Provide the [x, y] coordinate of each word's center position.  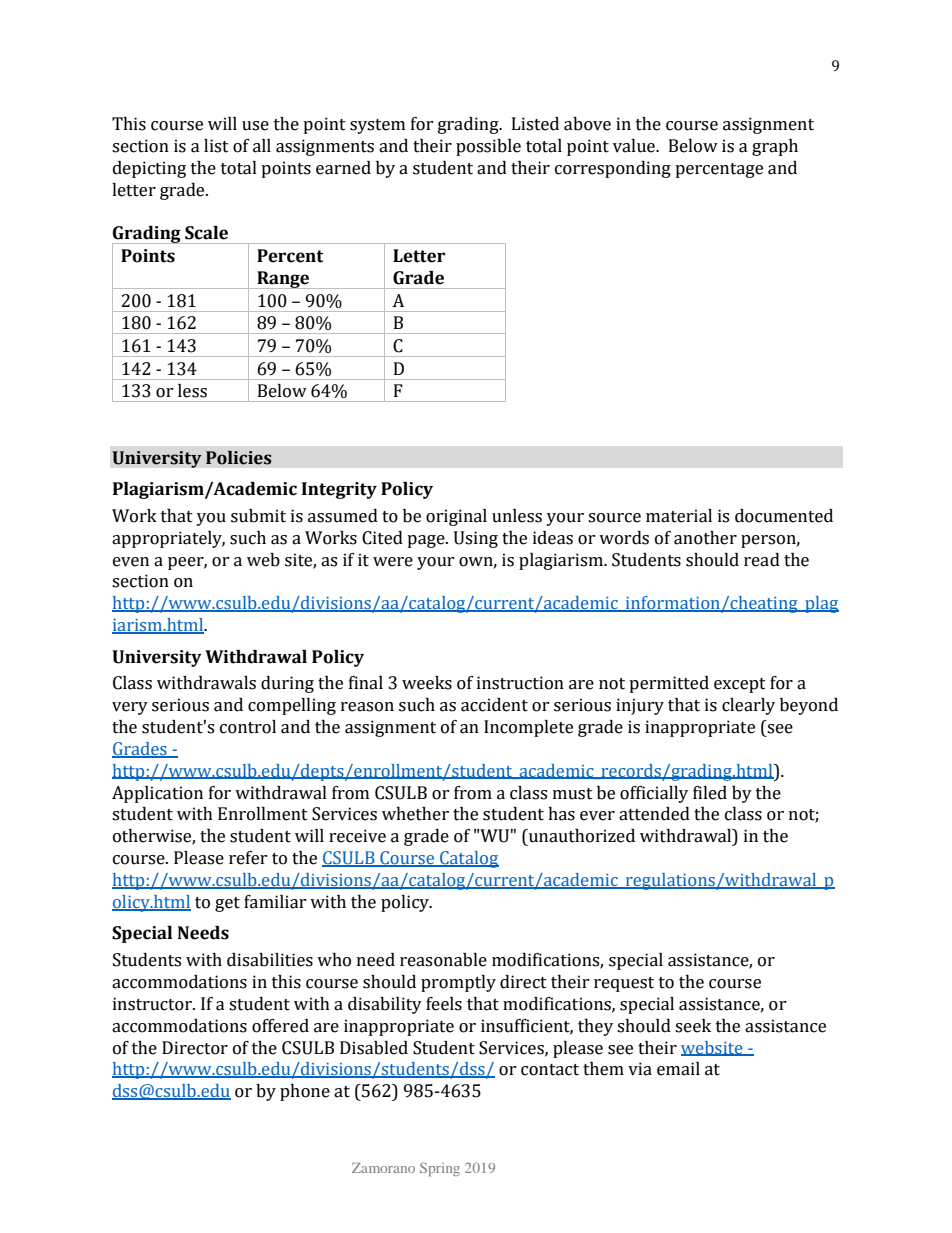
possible [488, 147]
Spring [440, 1169]
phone [305, 1092]
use [255, 126]
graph [775, 147]
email [678, 1069]
